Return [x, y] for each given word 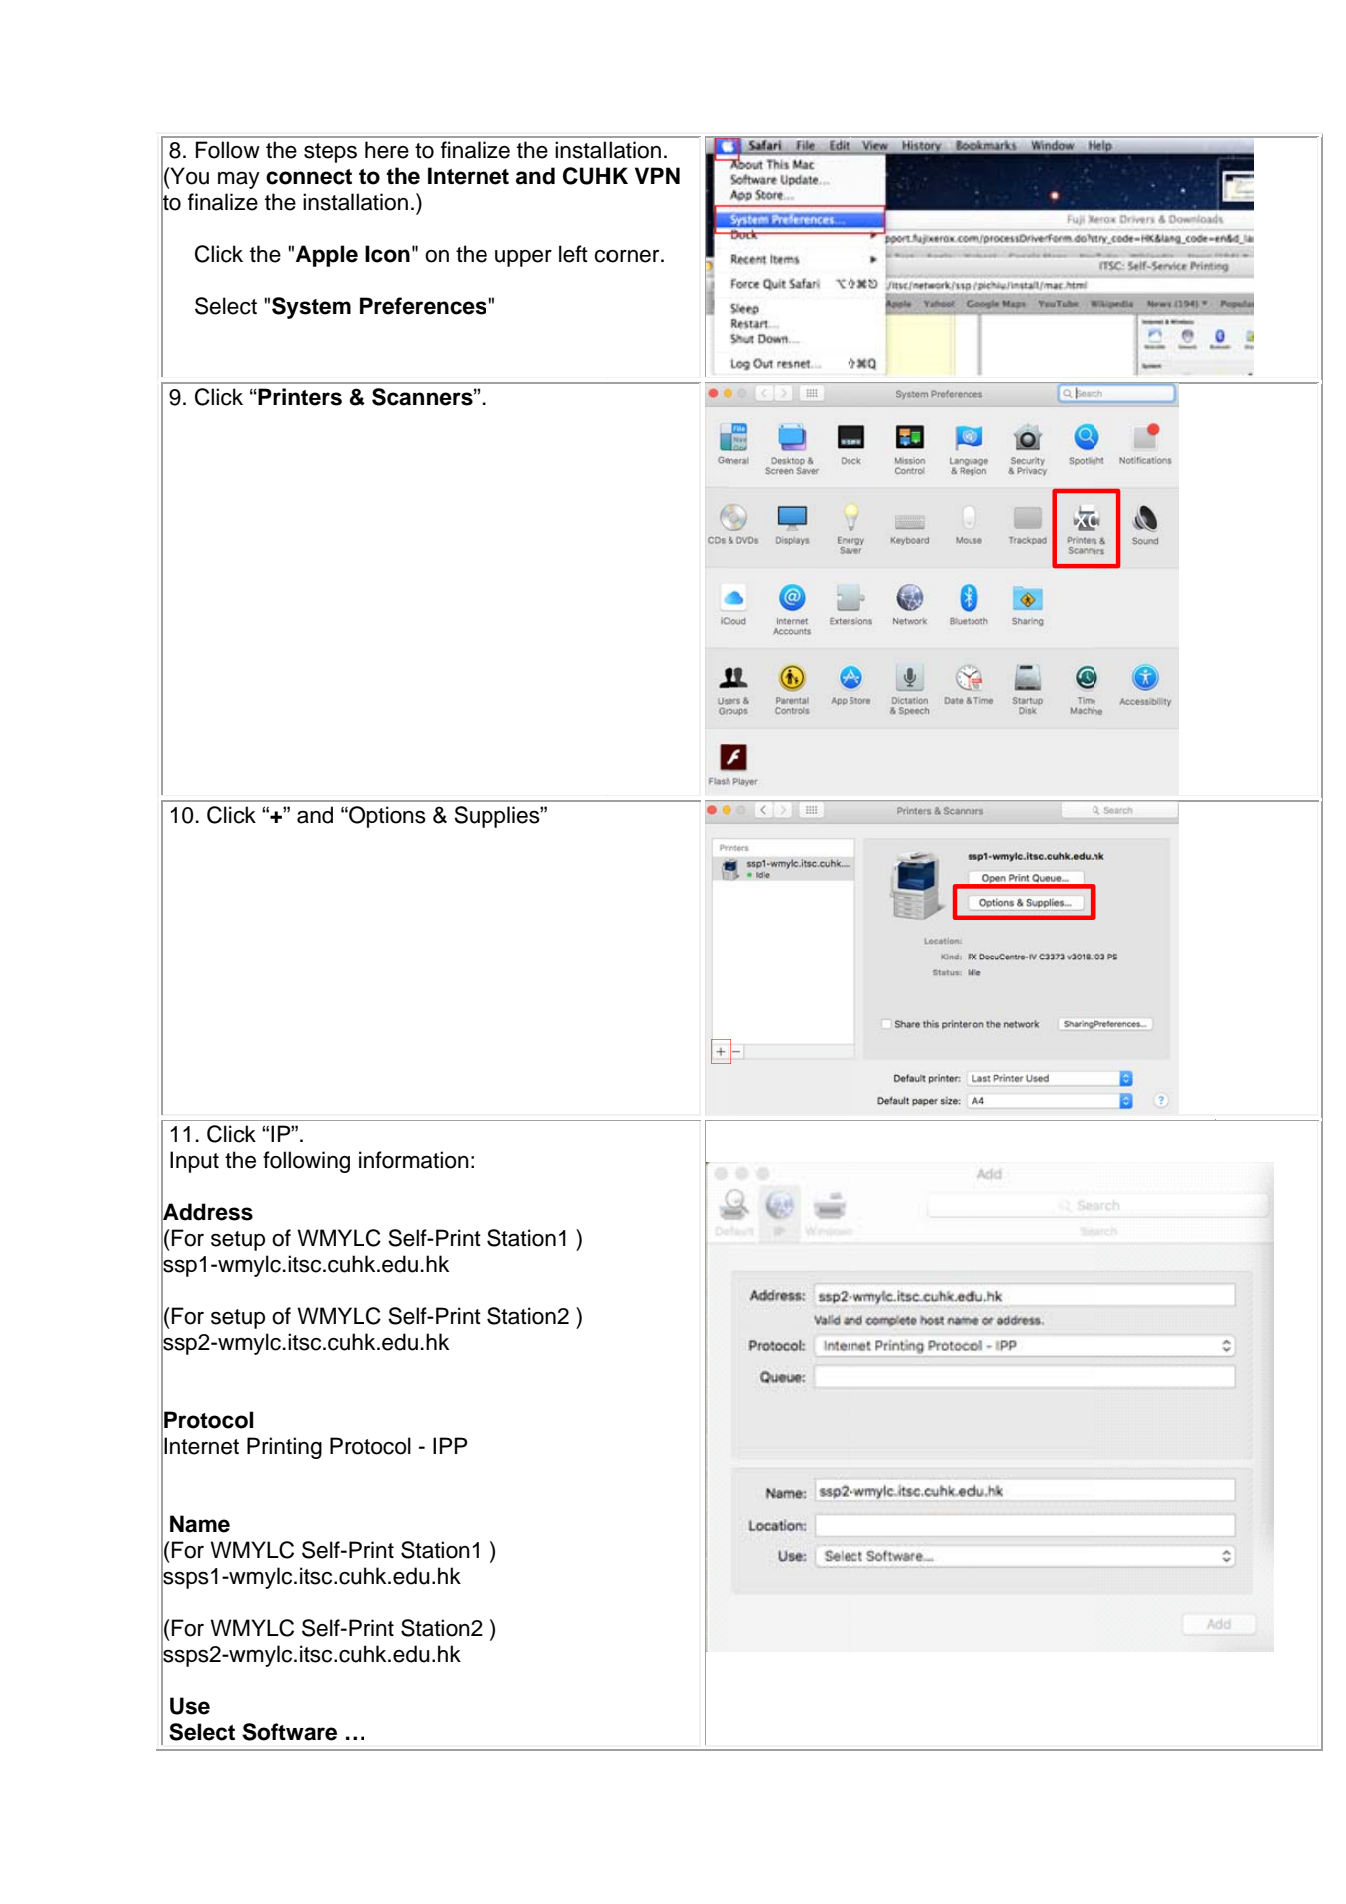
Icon [387, 254]
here [387, 150]
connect [309, 177]
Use [190, 1706]
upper [523, 258]
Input [194, 1162]
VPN [657, 175]
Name [200, 1524]
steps [330, 153]
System [311, 308]
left [573, 254]
